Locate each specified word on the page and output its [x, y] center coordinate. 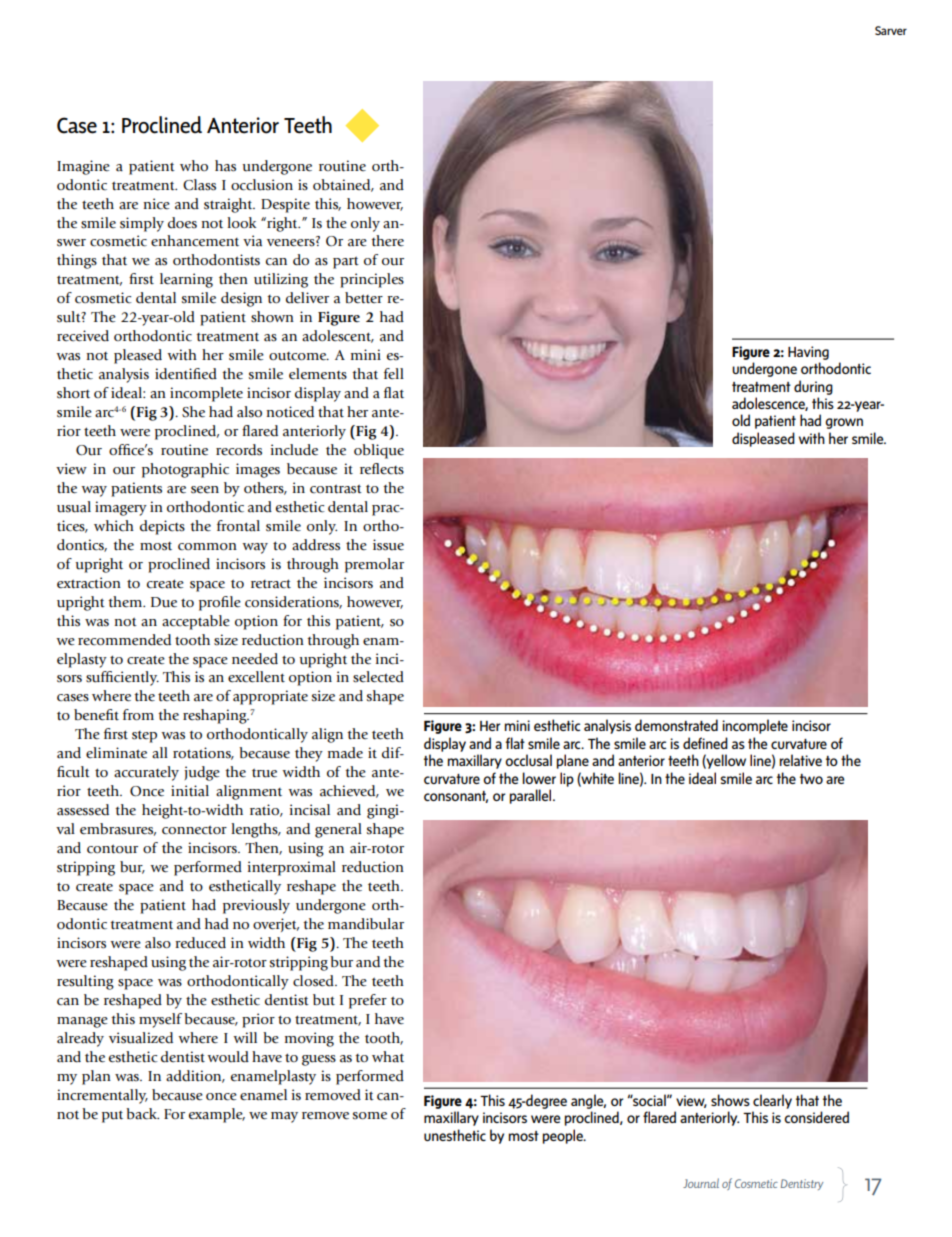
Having [808, 353]
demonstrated [676, 725]
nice [157, 204]
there [387, 241]
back [142, 1114]
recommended [124, 640]
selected [378, 677]
